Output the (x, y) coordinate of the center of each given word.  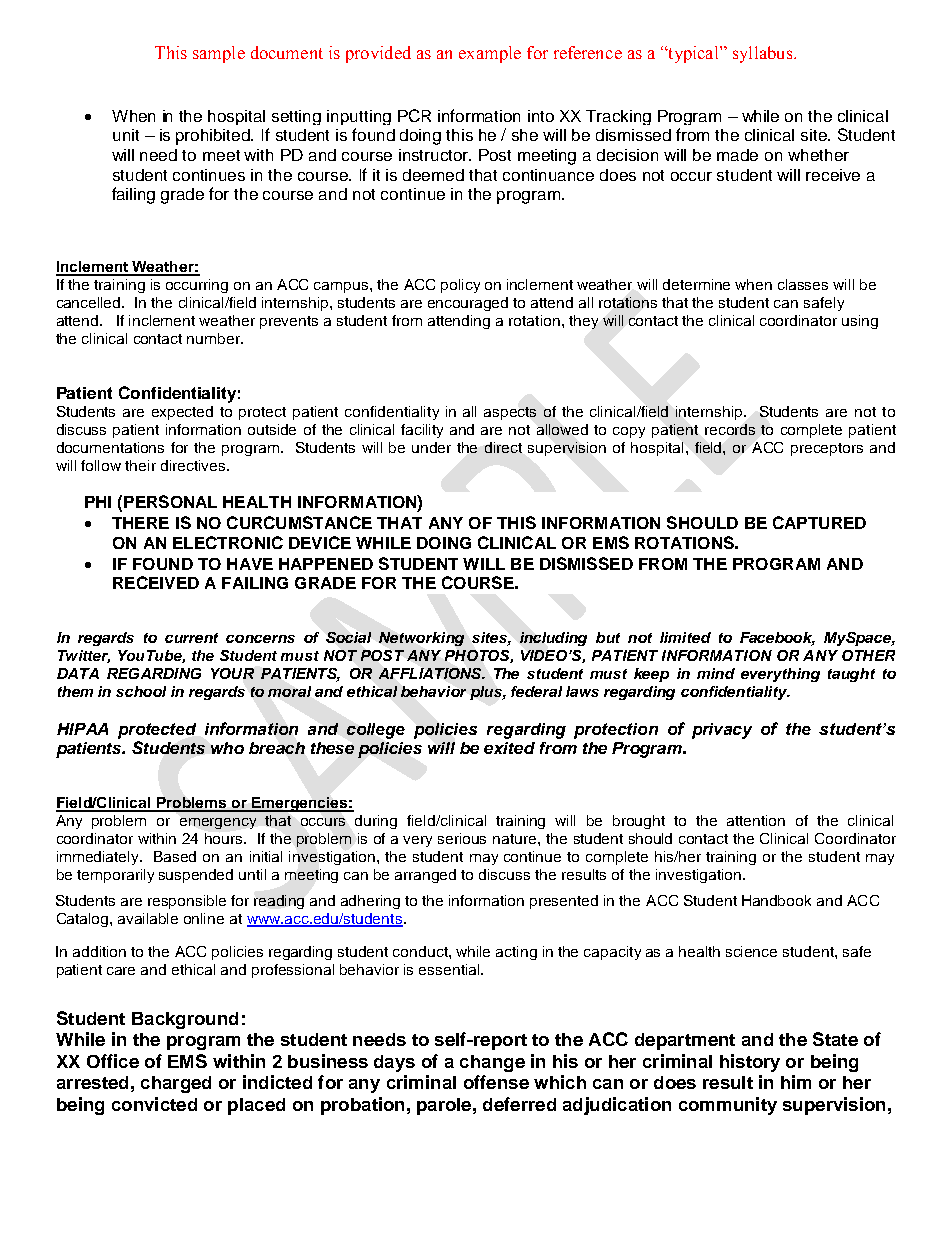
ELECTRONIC (228, 542)
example (490, 54)
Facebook (777, 639)
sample (219, 54)
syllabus (764, 54)
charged (176, 1084)
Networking (421, 639)
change (492, 1063)
